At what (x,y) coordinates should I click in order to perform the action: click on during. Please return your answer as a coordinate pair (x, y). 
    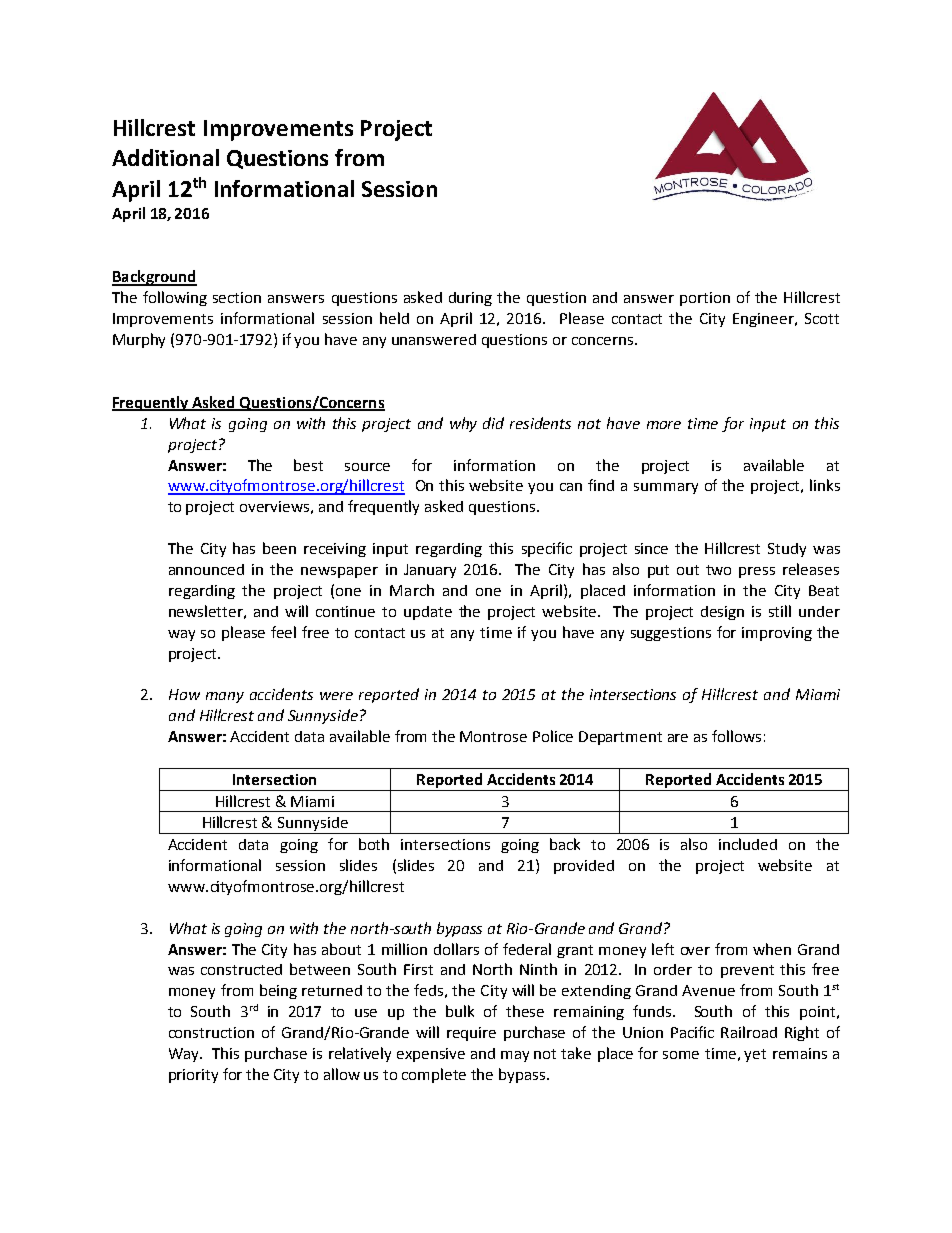
    Looking at the image, I should click on (470, 299).
